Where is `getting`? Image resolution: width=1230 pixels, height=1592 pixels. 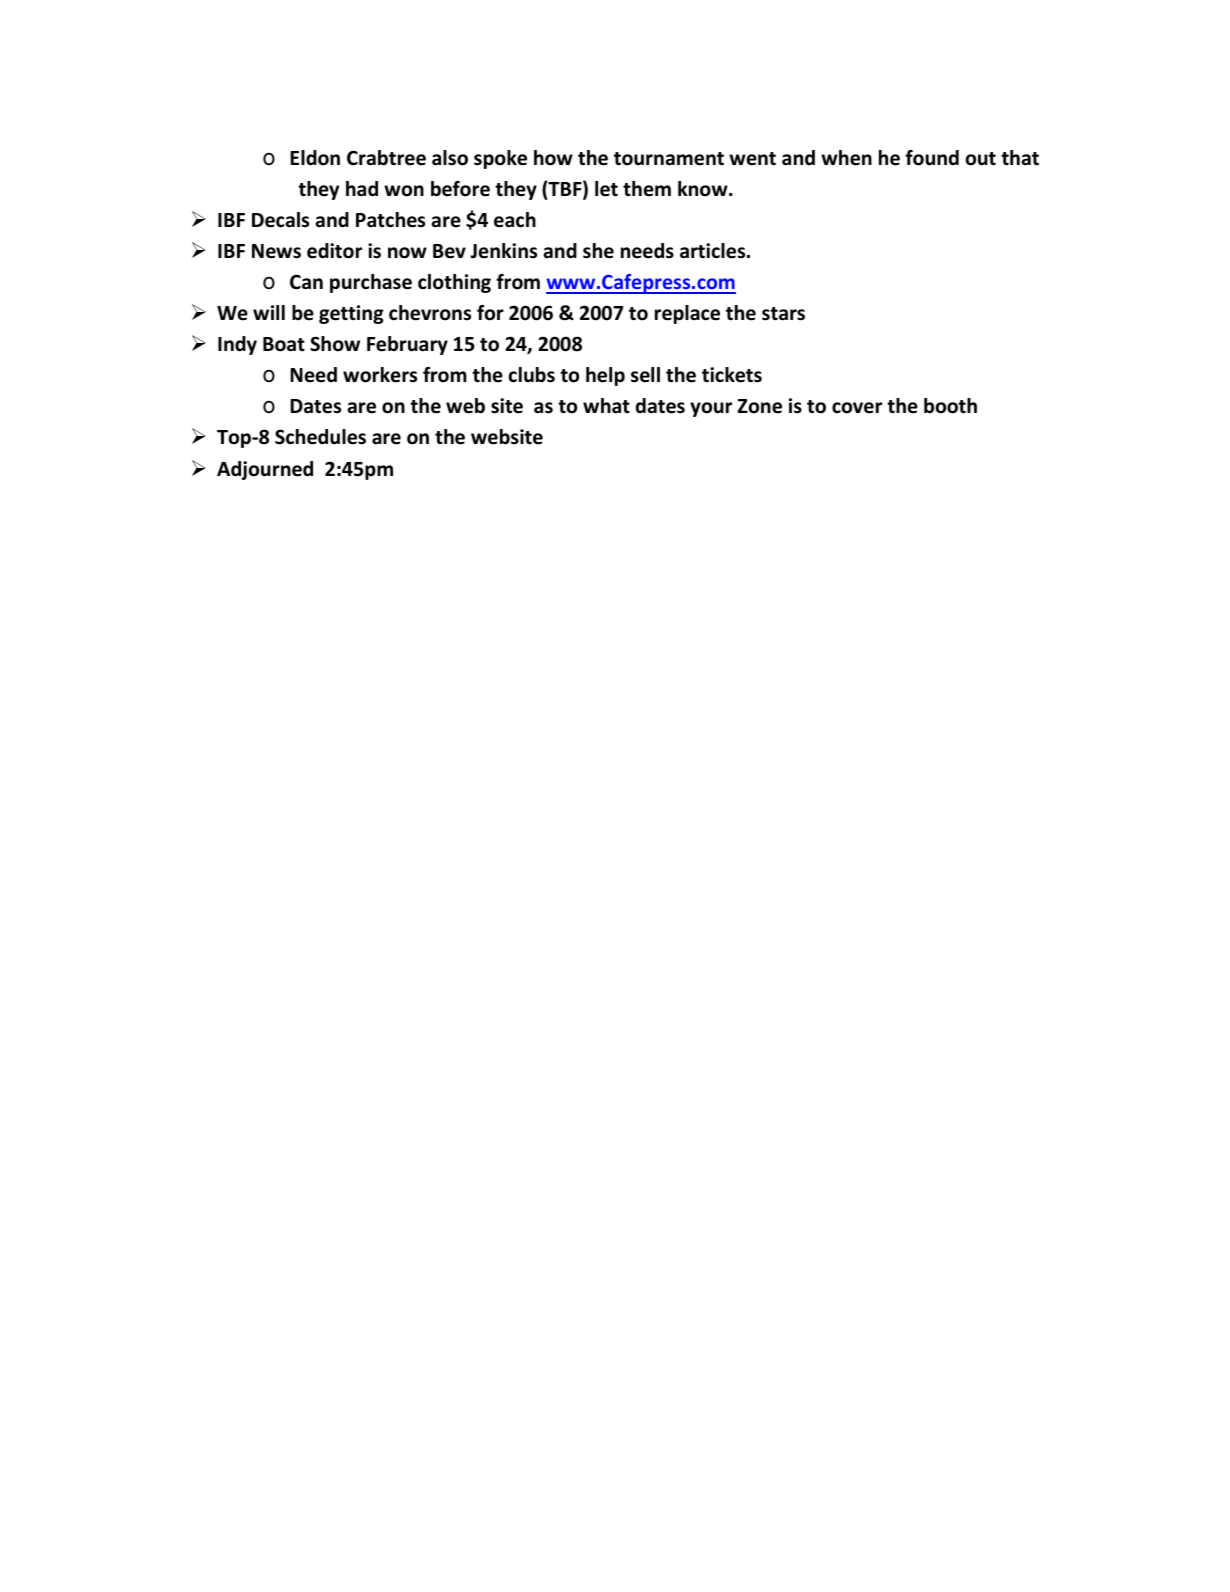 getting is located at coordinates (351, 314).
